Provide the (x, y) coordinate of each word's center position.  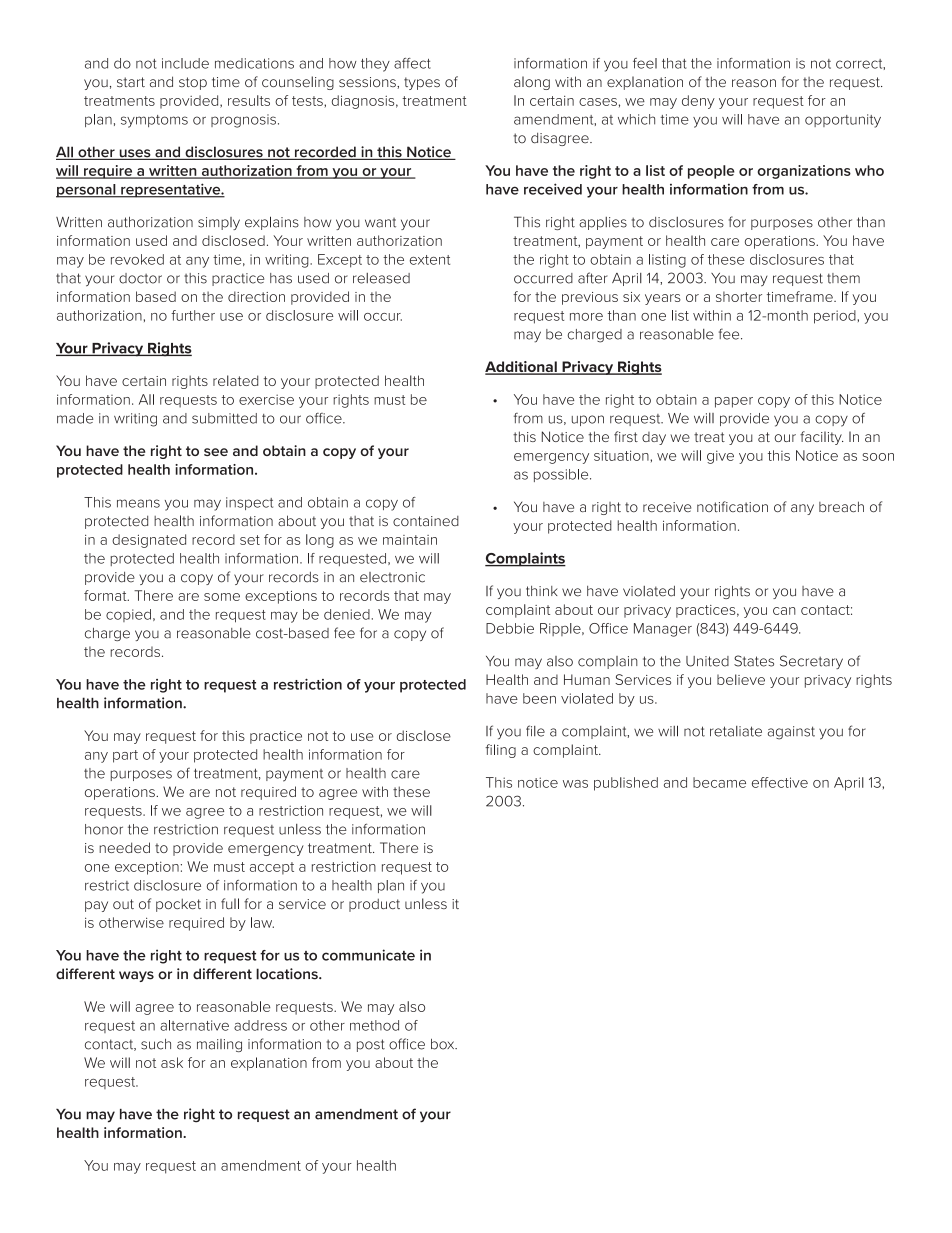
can (784, 611)
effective (780, 782)
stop (193, 83)
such (156, 1044)
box (444, 1044)
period (835, 317)
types (422, 83)
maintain (410, 540)
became (719, 782)
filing (500, 751)
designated (149, 541)
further (193, 315)
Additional (522, 368)
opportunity (843, 121)
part (125, 756)
